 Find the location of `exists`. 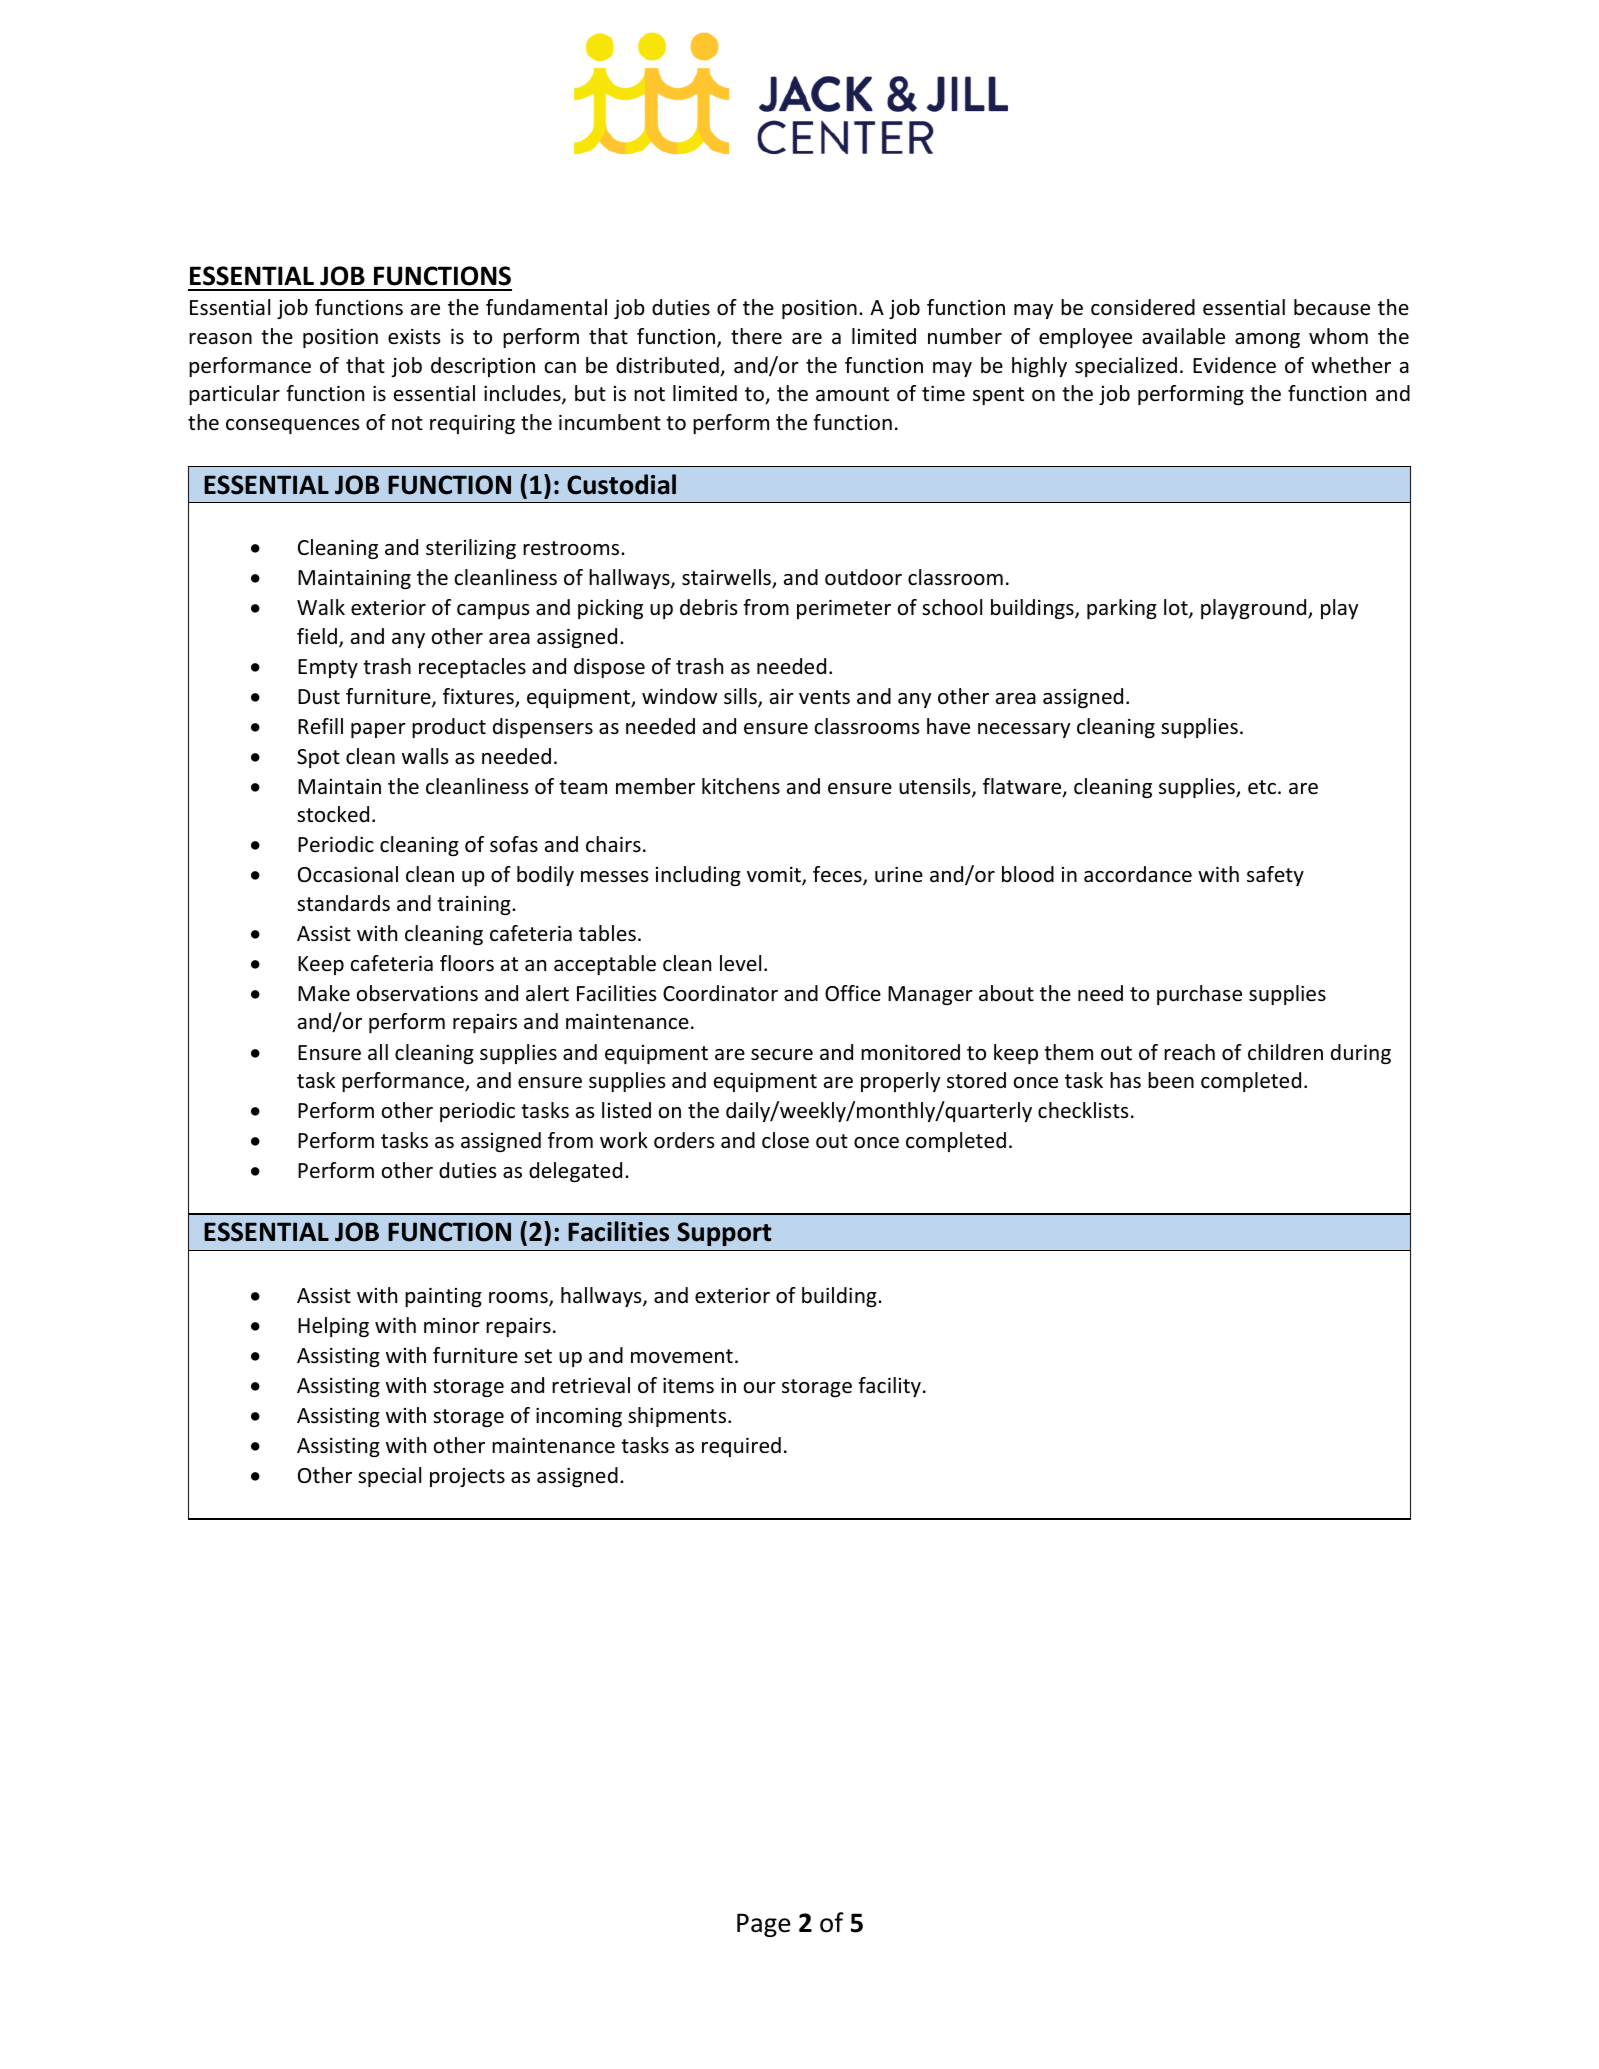

exists is located at coordinates (414, 337).
